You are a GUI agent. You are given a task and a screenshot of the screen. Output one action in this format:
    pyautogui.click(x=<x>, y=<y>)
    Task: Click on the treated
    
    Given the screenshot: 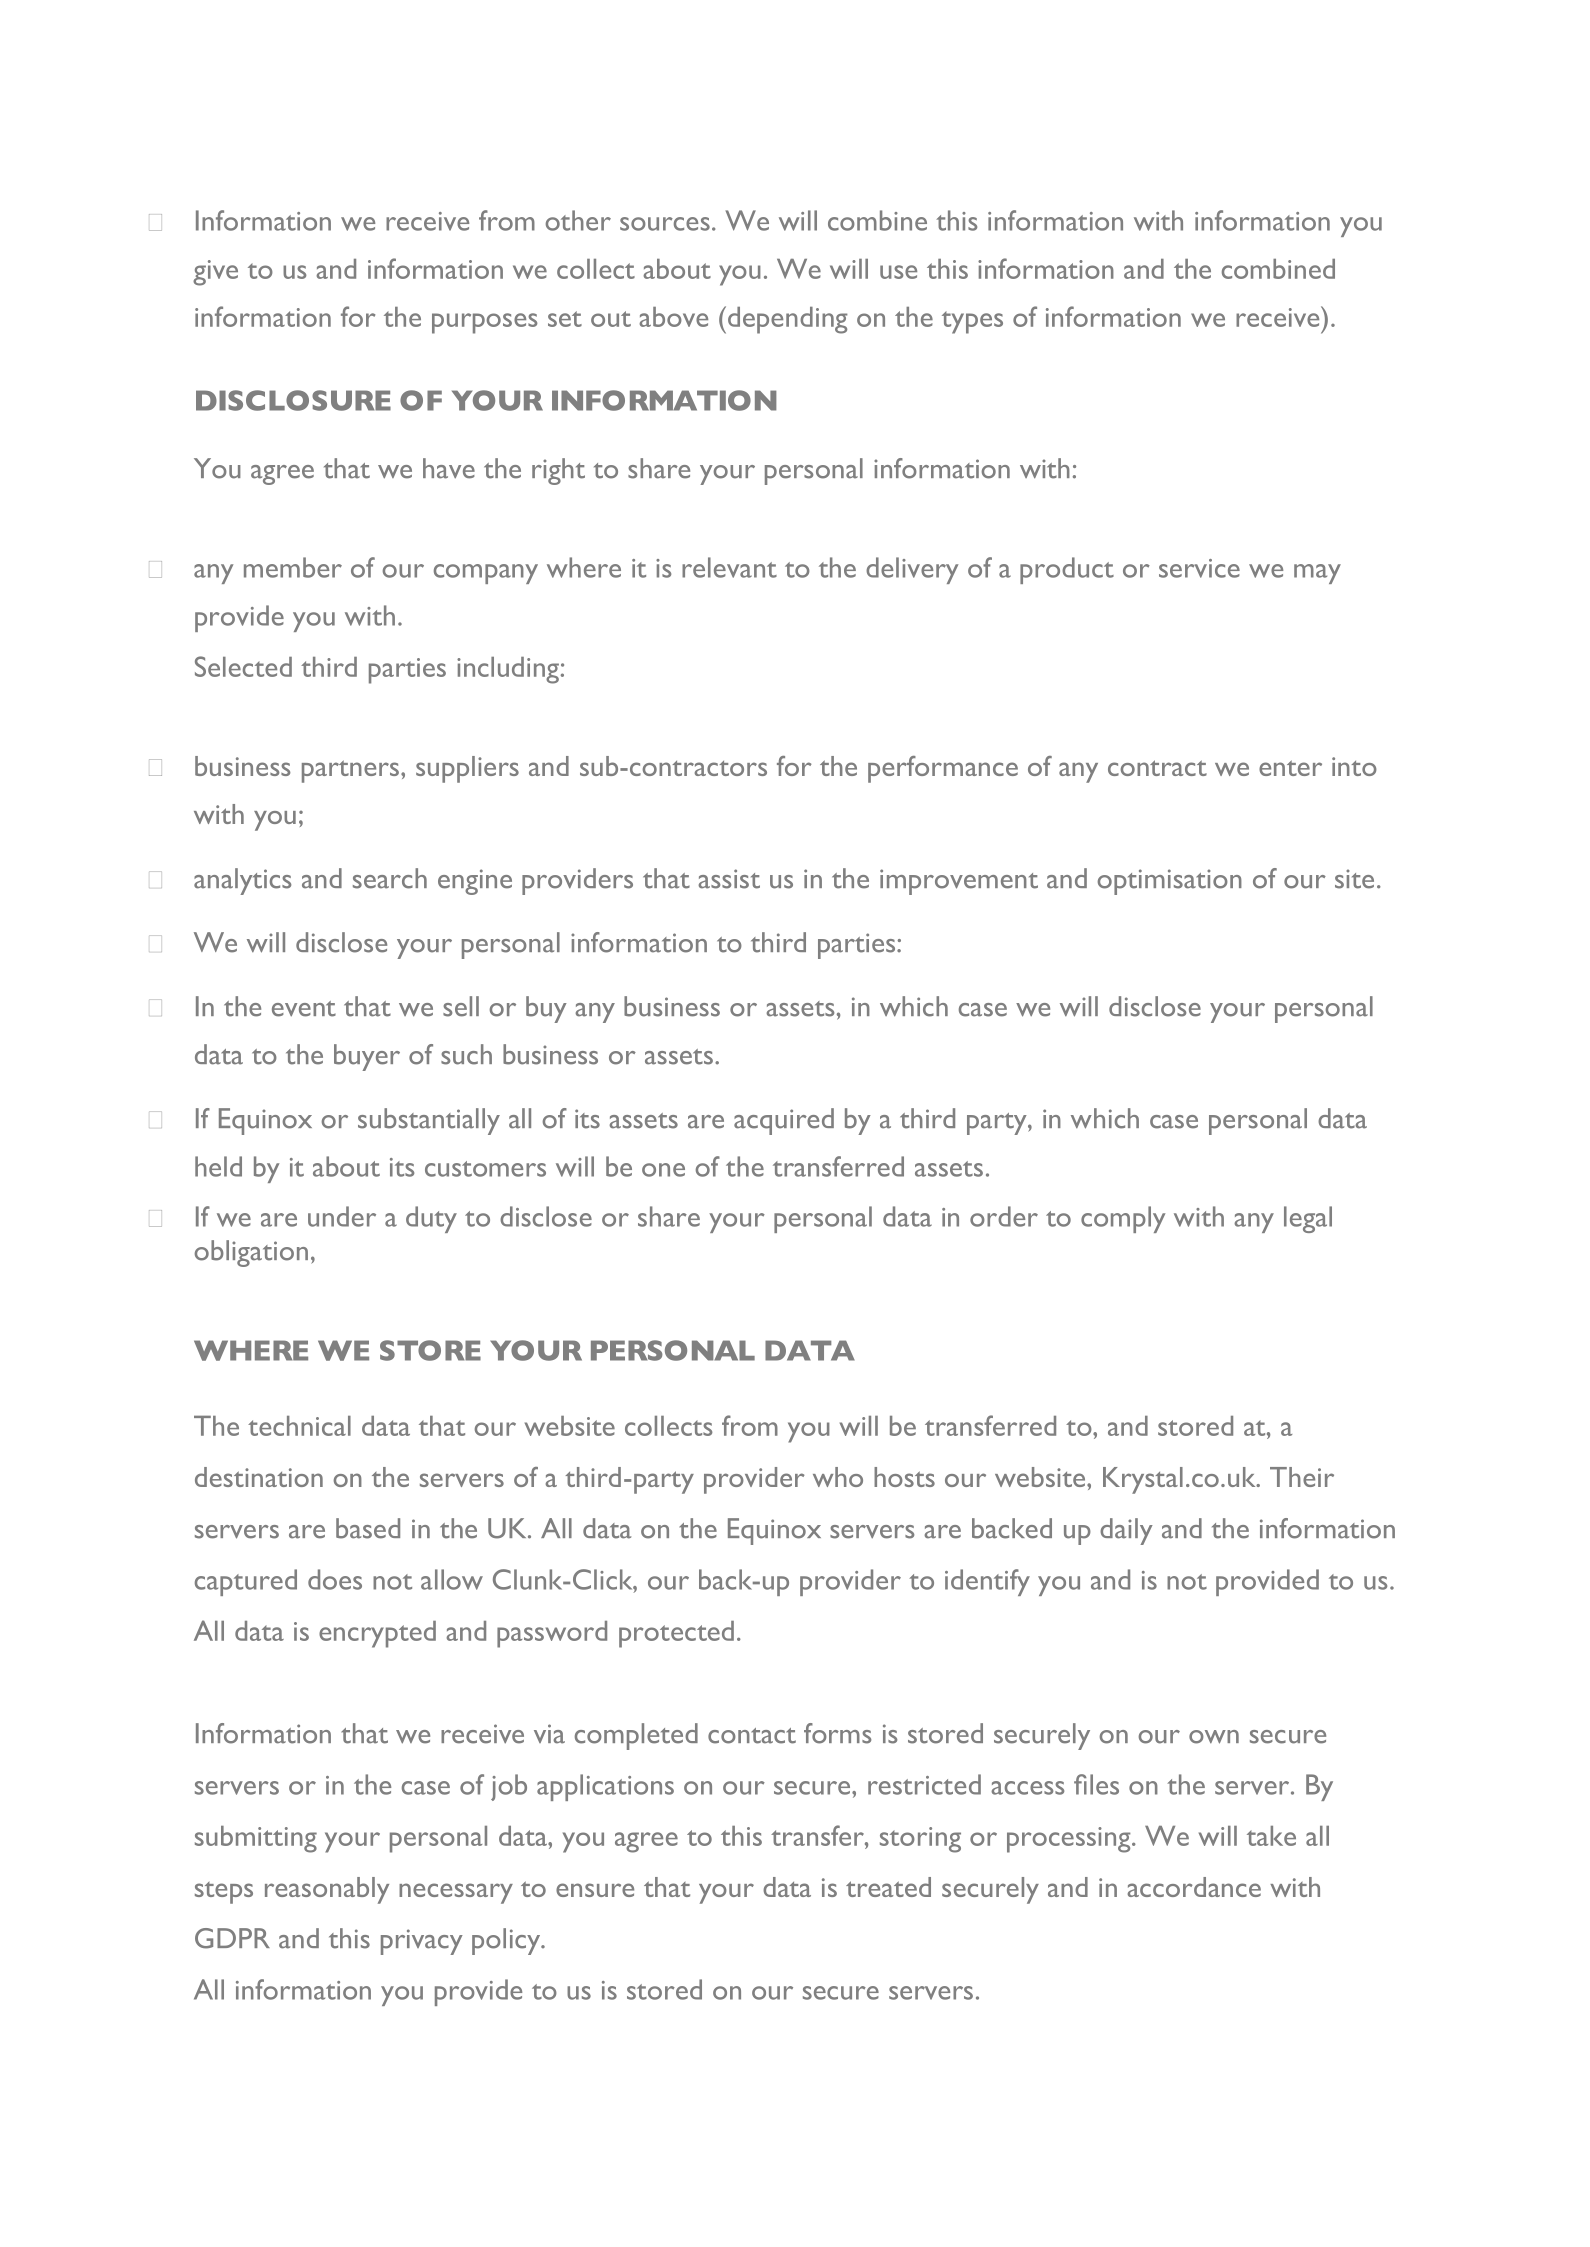 What is the action you would take?
    pyautogui.click(x=888, y=1887)
